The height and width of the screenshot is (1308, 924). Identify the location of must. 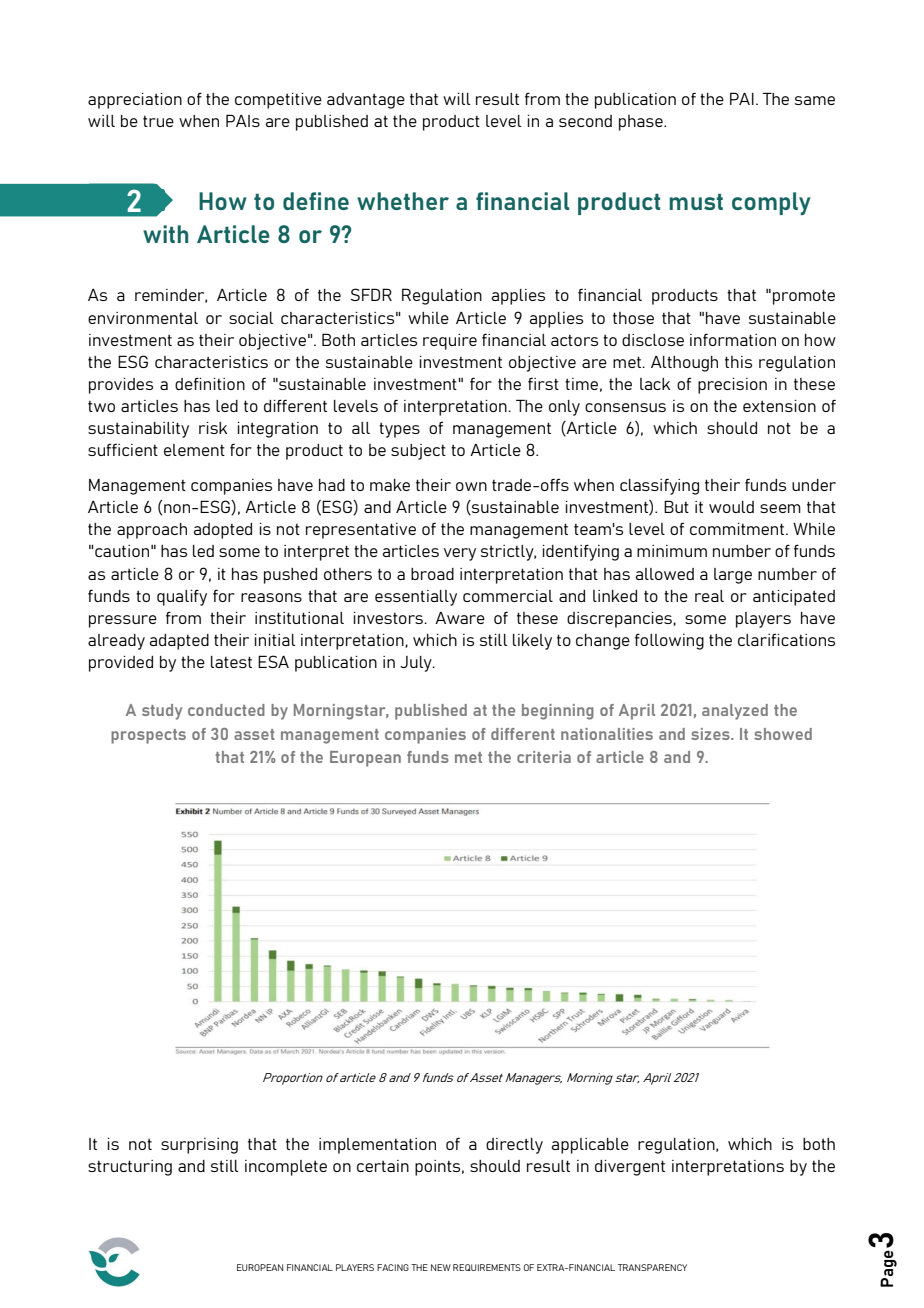
(696, 202).
